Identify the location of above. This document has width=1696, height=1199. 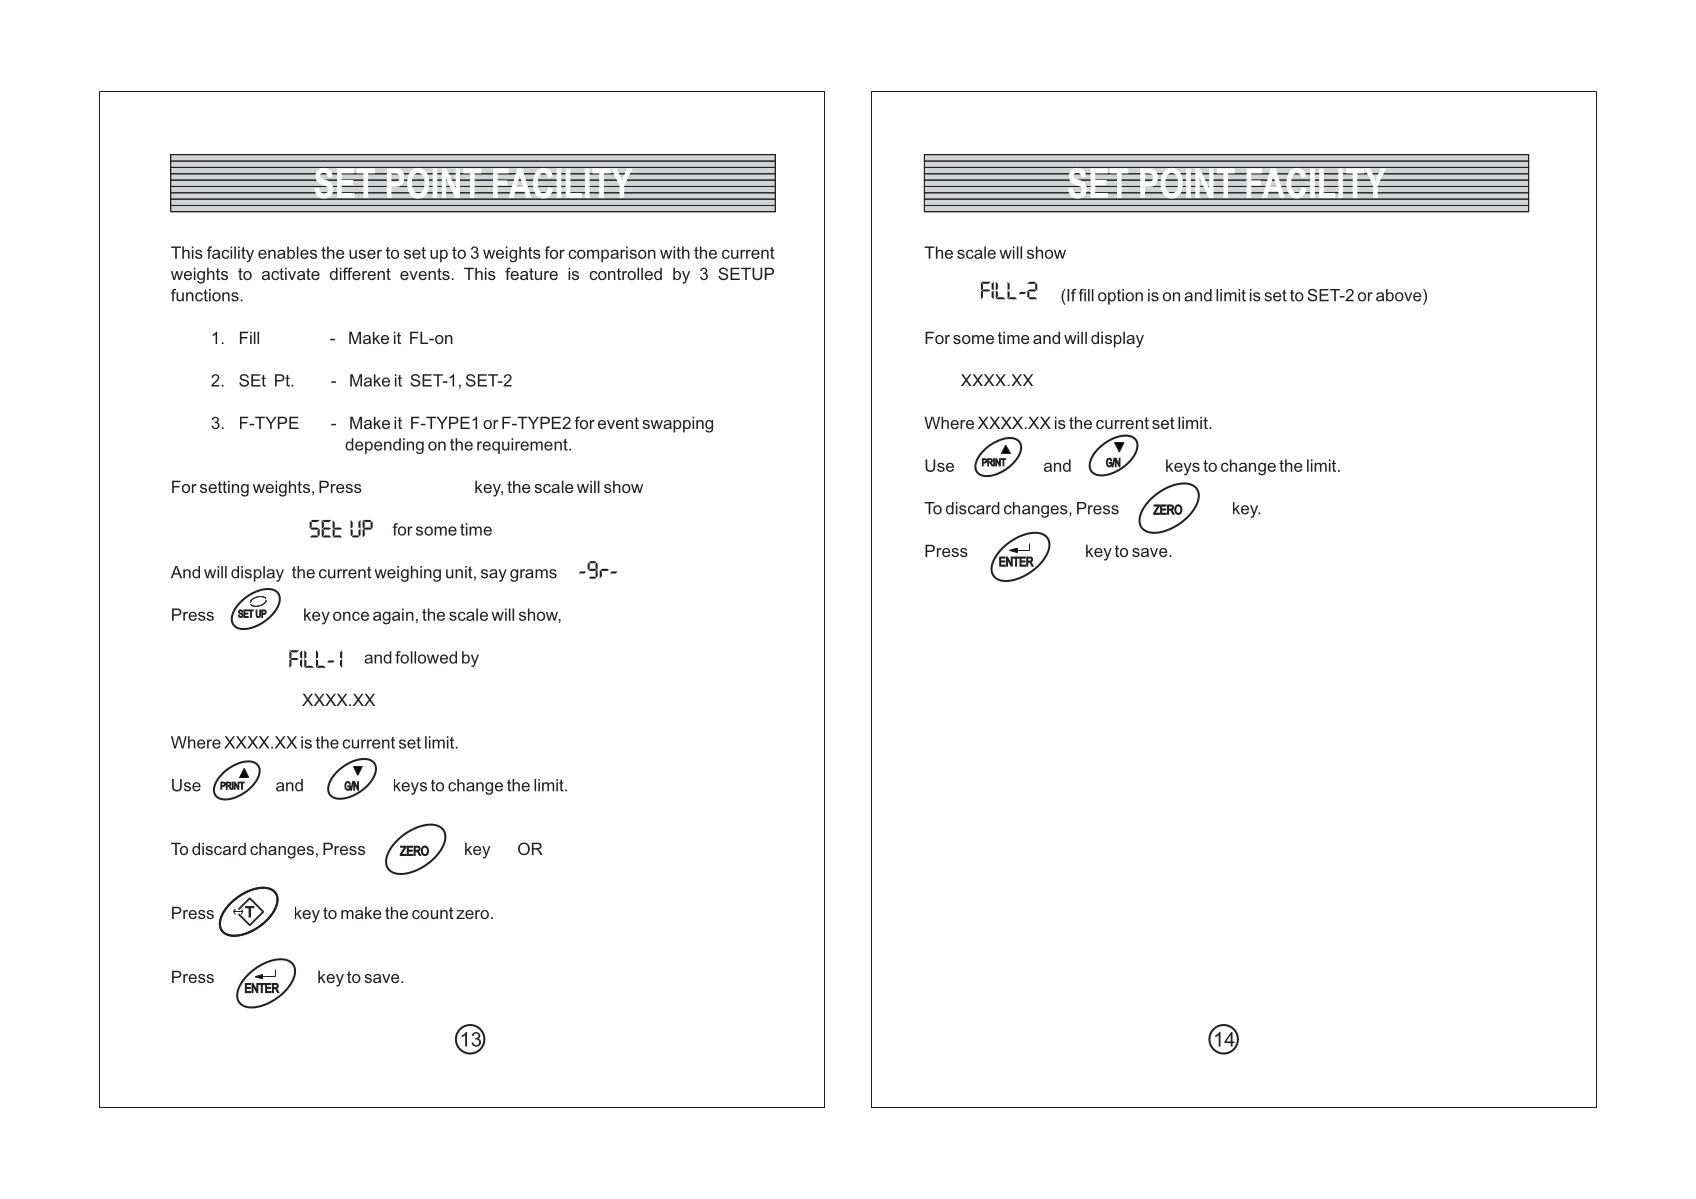
(1400, 296).
